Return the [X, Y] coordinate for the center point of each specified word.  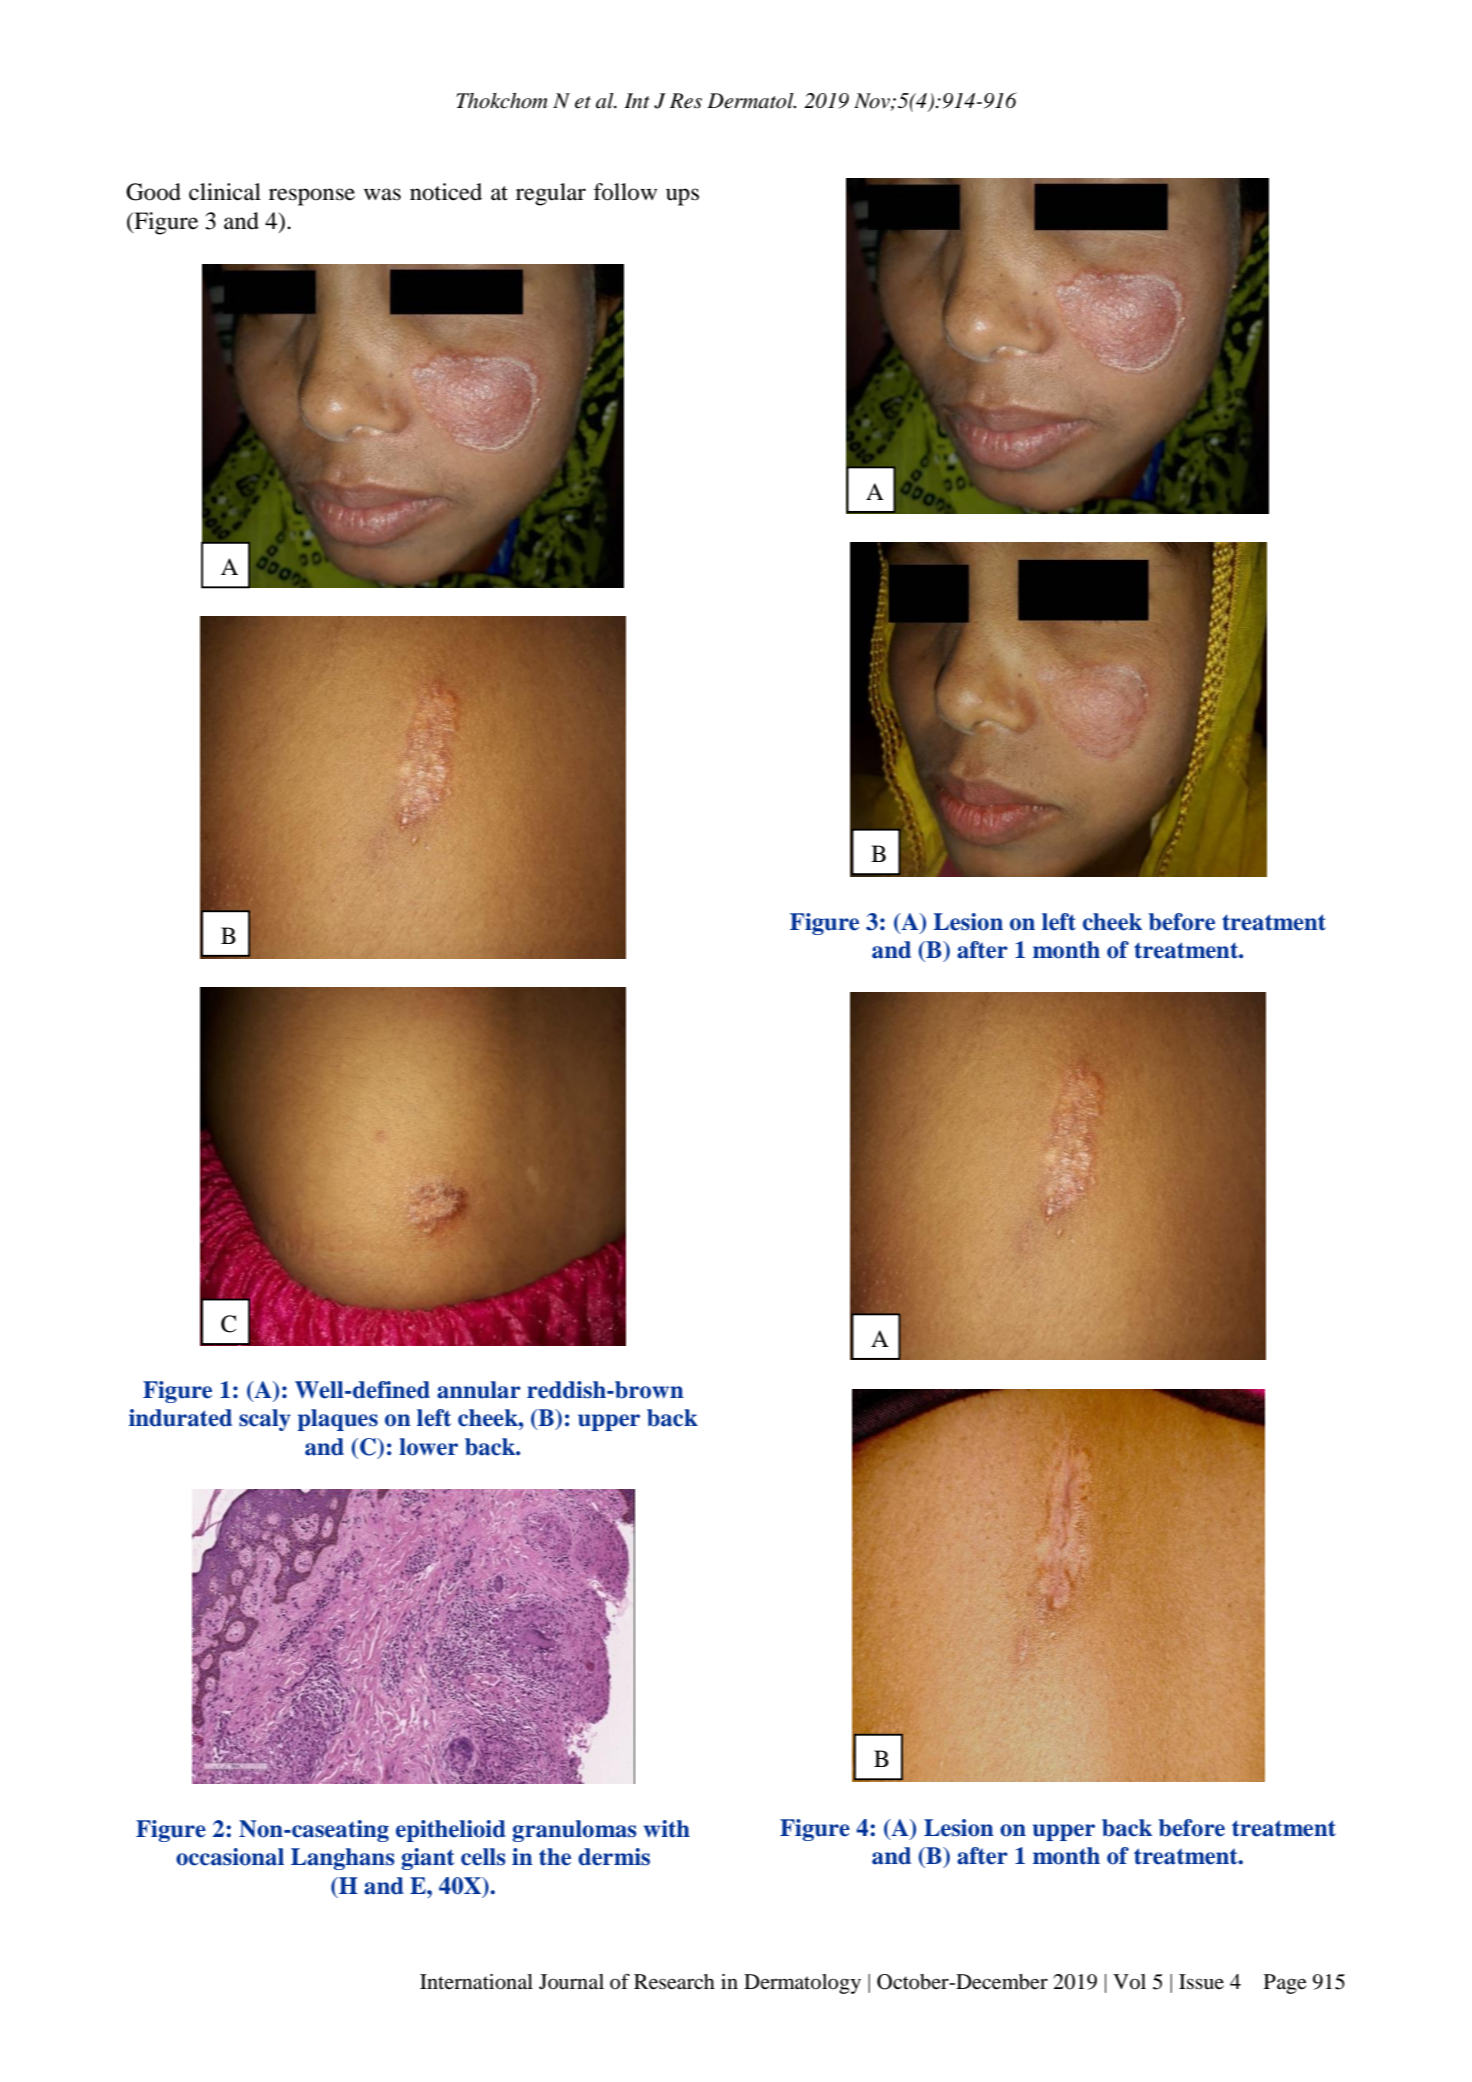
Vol [1129, 1982]
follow [625, 192]
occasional [230, 1857]
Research [674, 1982]
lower [428, 1447]
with [666, 1829]
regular [551, 194]
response [312, 197]
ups [682, 197]
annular [479, 1390]
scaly [265, 1420]
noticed [446, 192]
